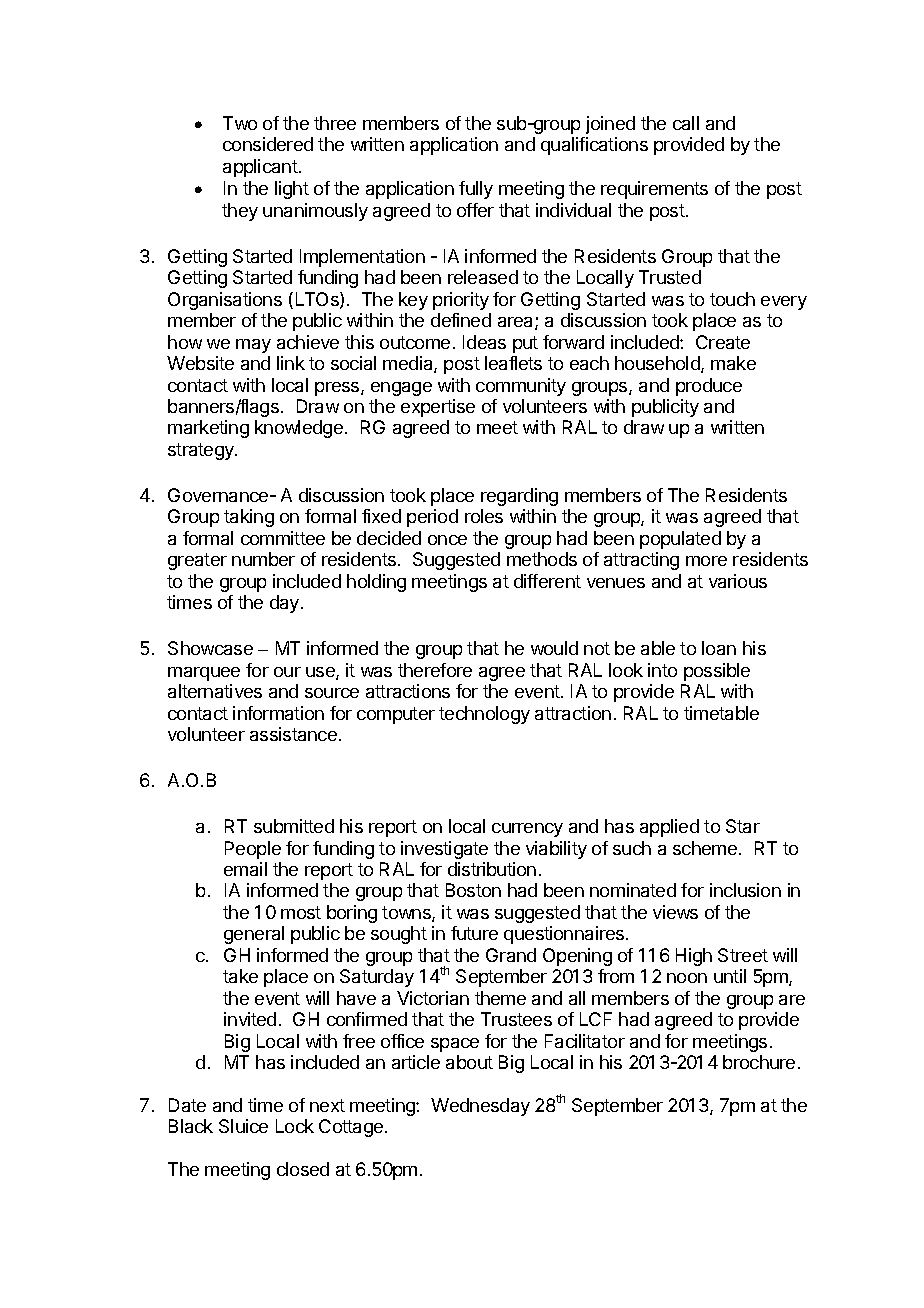 Image resolution: width=924 pixels, height=1308 pixels. Describe the element at coordinates (210, 648) in the screenshot. I see `Showcase` at that location.
